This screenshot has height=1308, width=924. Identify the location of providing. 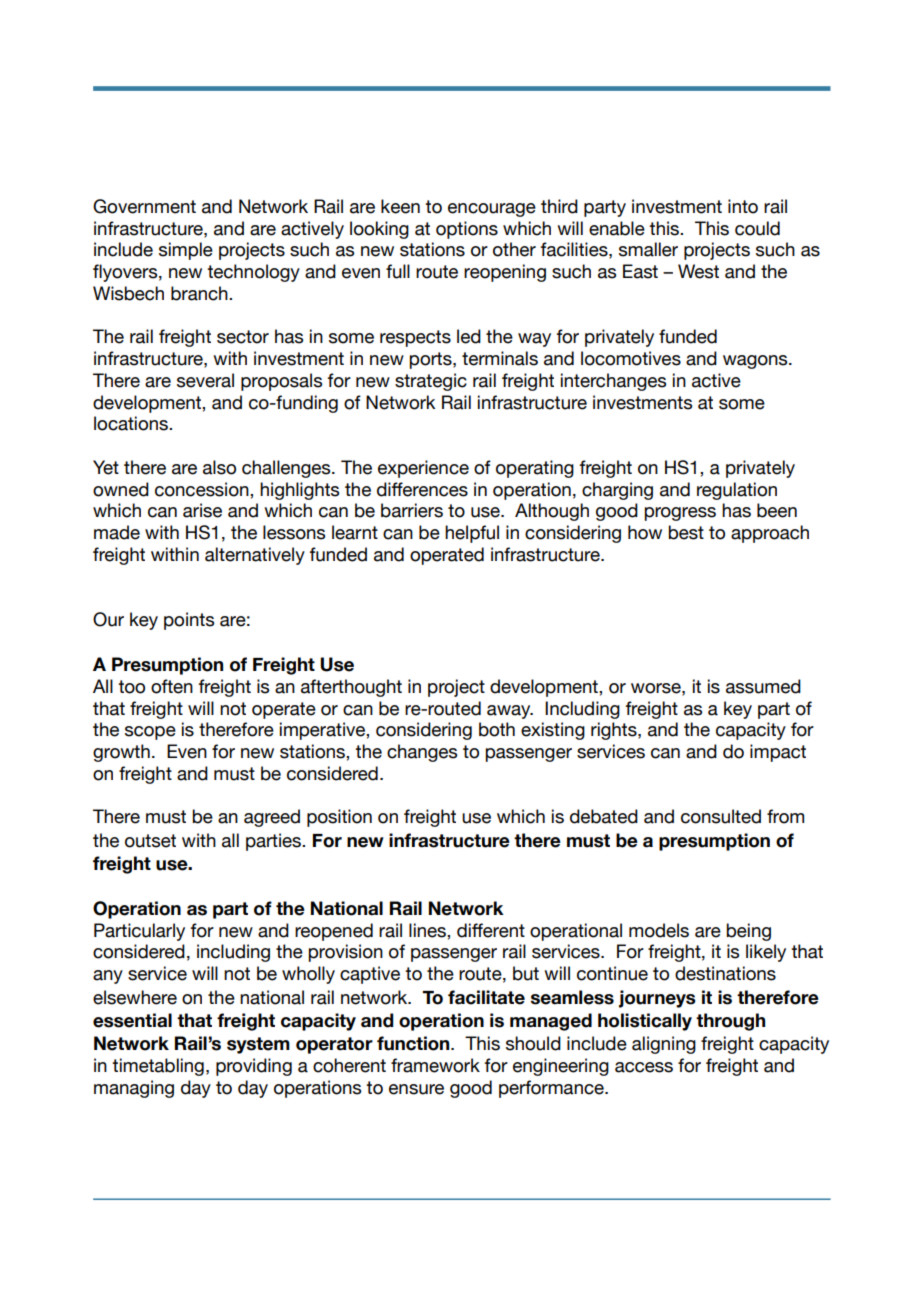
(254, 1067).
